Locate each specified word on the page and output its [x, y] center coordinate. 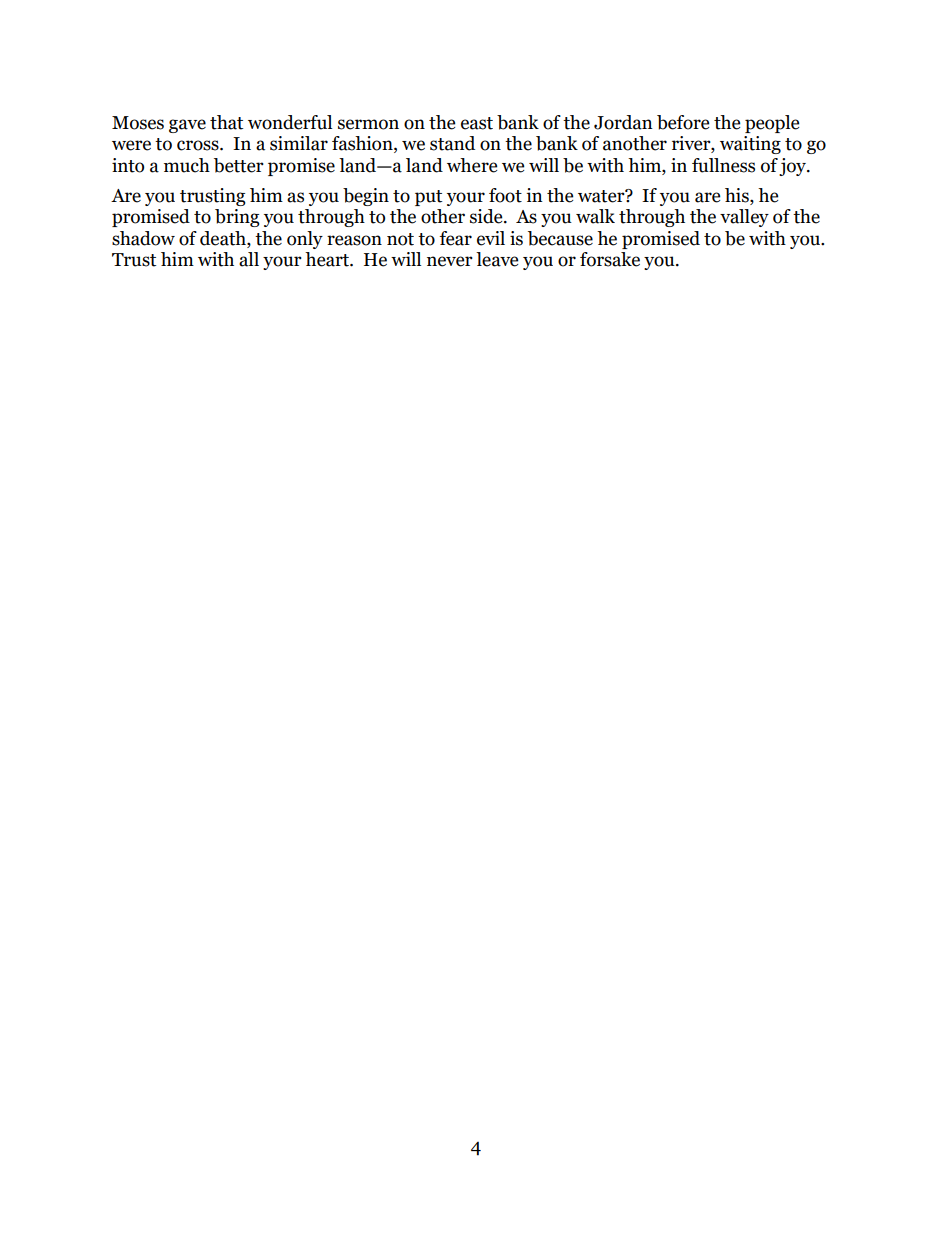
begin [366, 197]
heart [328, 259]
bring [237, 218]
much [187, 165]
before [683, 122]
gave [187, 126]
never [450, 261]
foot [505, 195]
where [472, 165]
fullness [723, 165]
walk [595, 216]
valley [744, 218]
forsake [610, 259]
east [477, 123]
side [487, 216]
